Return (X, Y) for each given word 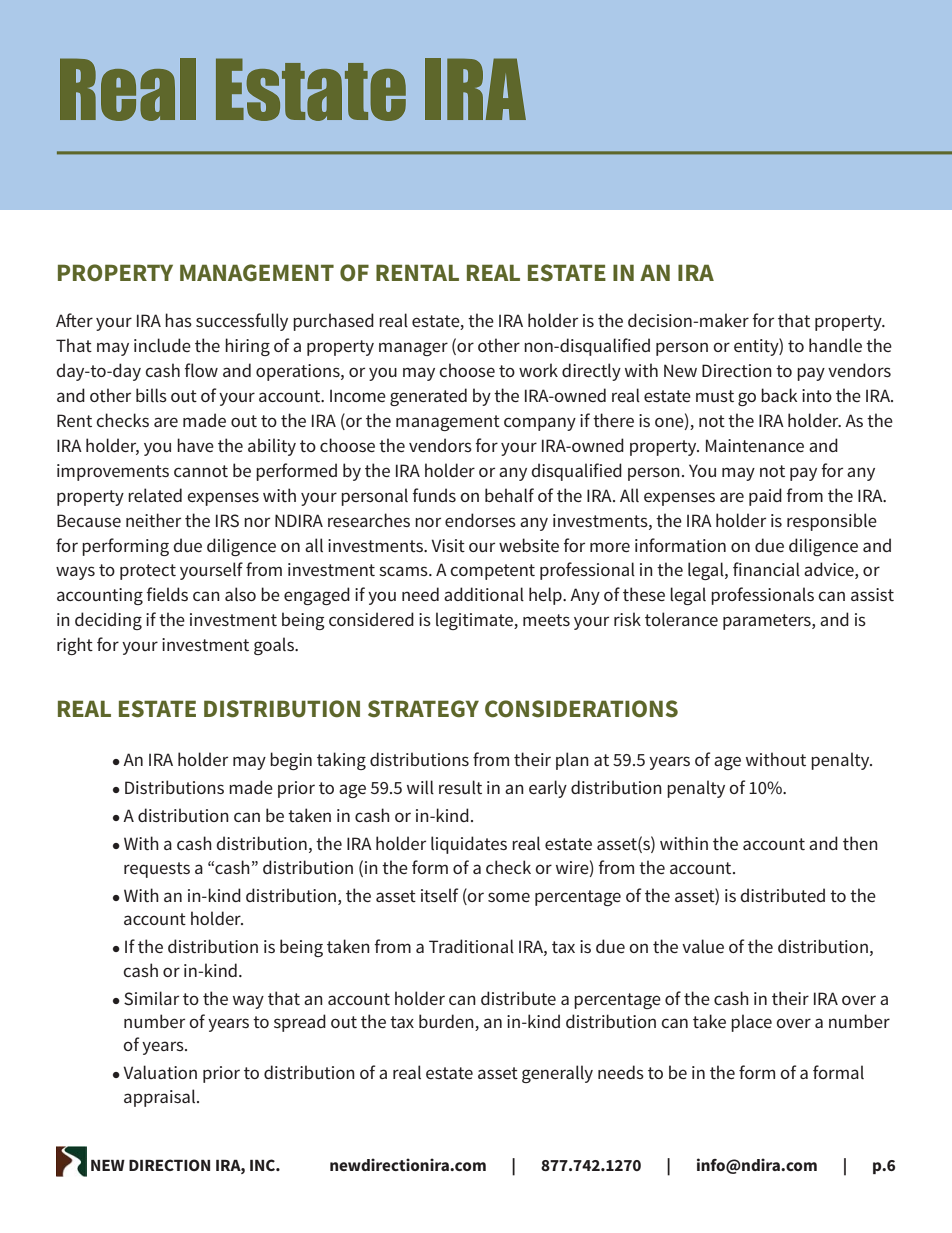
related (155, 495)
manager (413, 349)
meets (546, 620)
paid (765, 497)
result (460, 787)
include (162, 345)
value (703, 946)
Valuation (160, 1072)
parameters (768, 622)
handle (835, 345)
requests (157, 870)
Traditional (471, 946)
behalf (509, 495)
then (860, 843)
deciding (108, 621)
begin (291, 761)
